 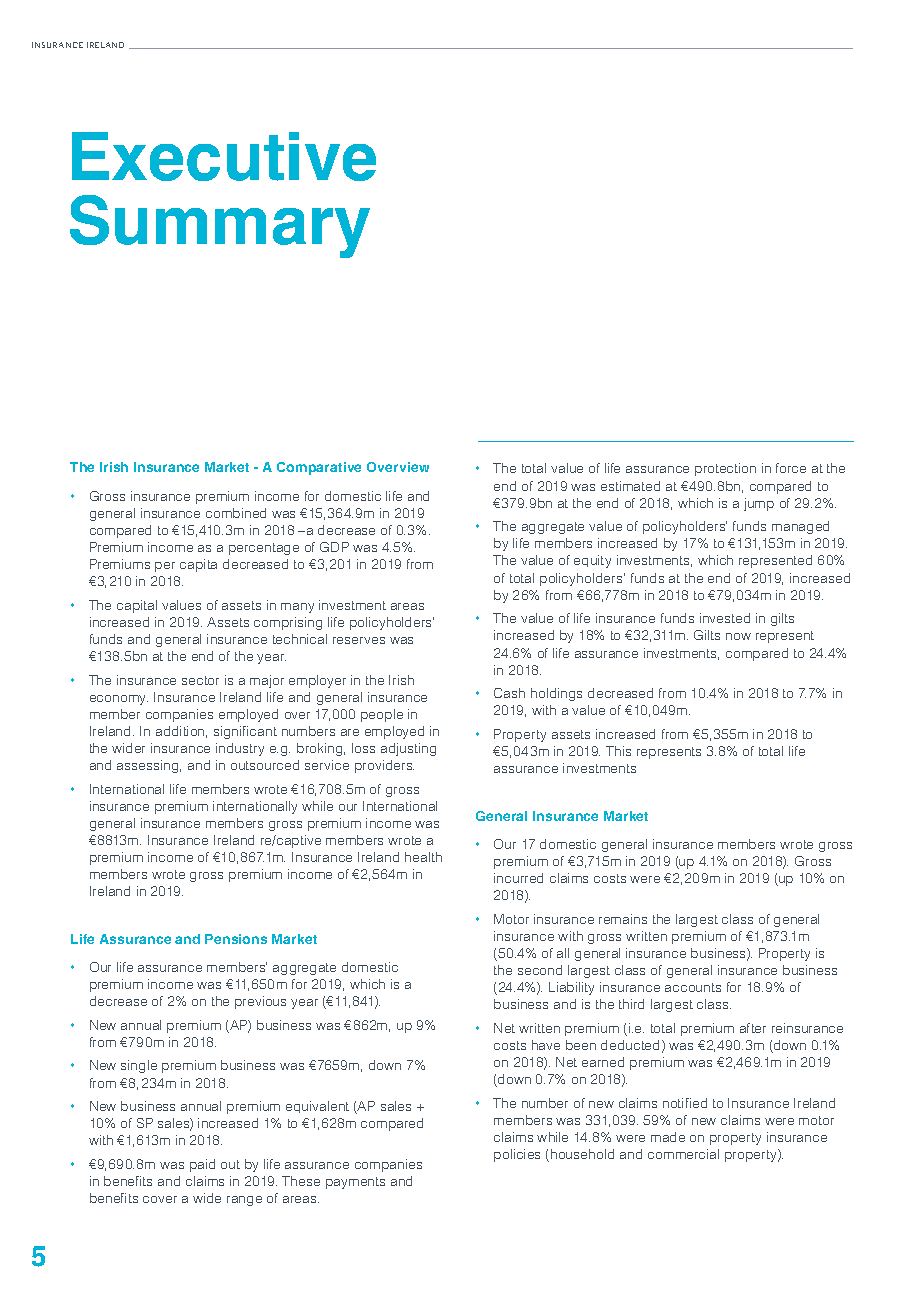 I want to click on now, so click(x=738, y=636).
